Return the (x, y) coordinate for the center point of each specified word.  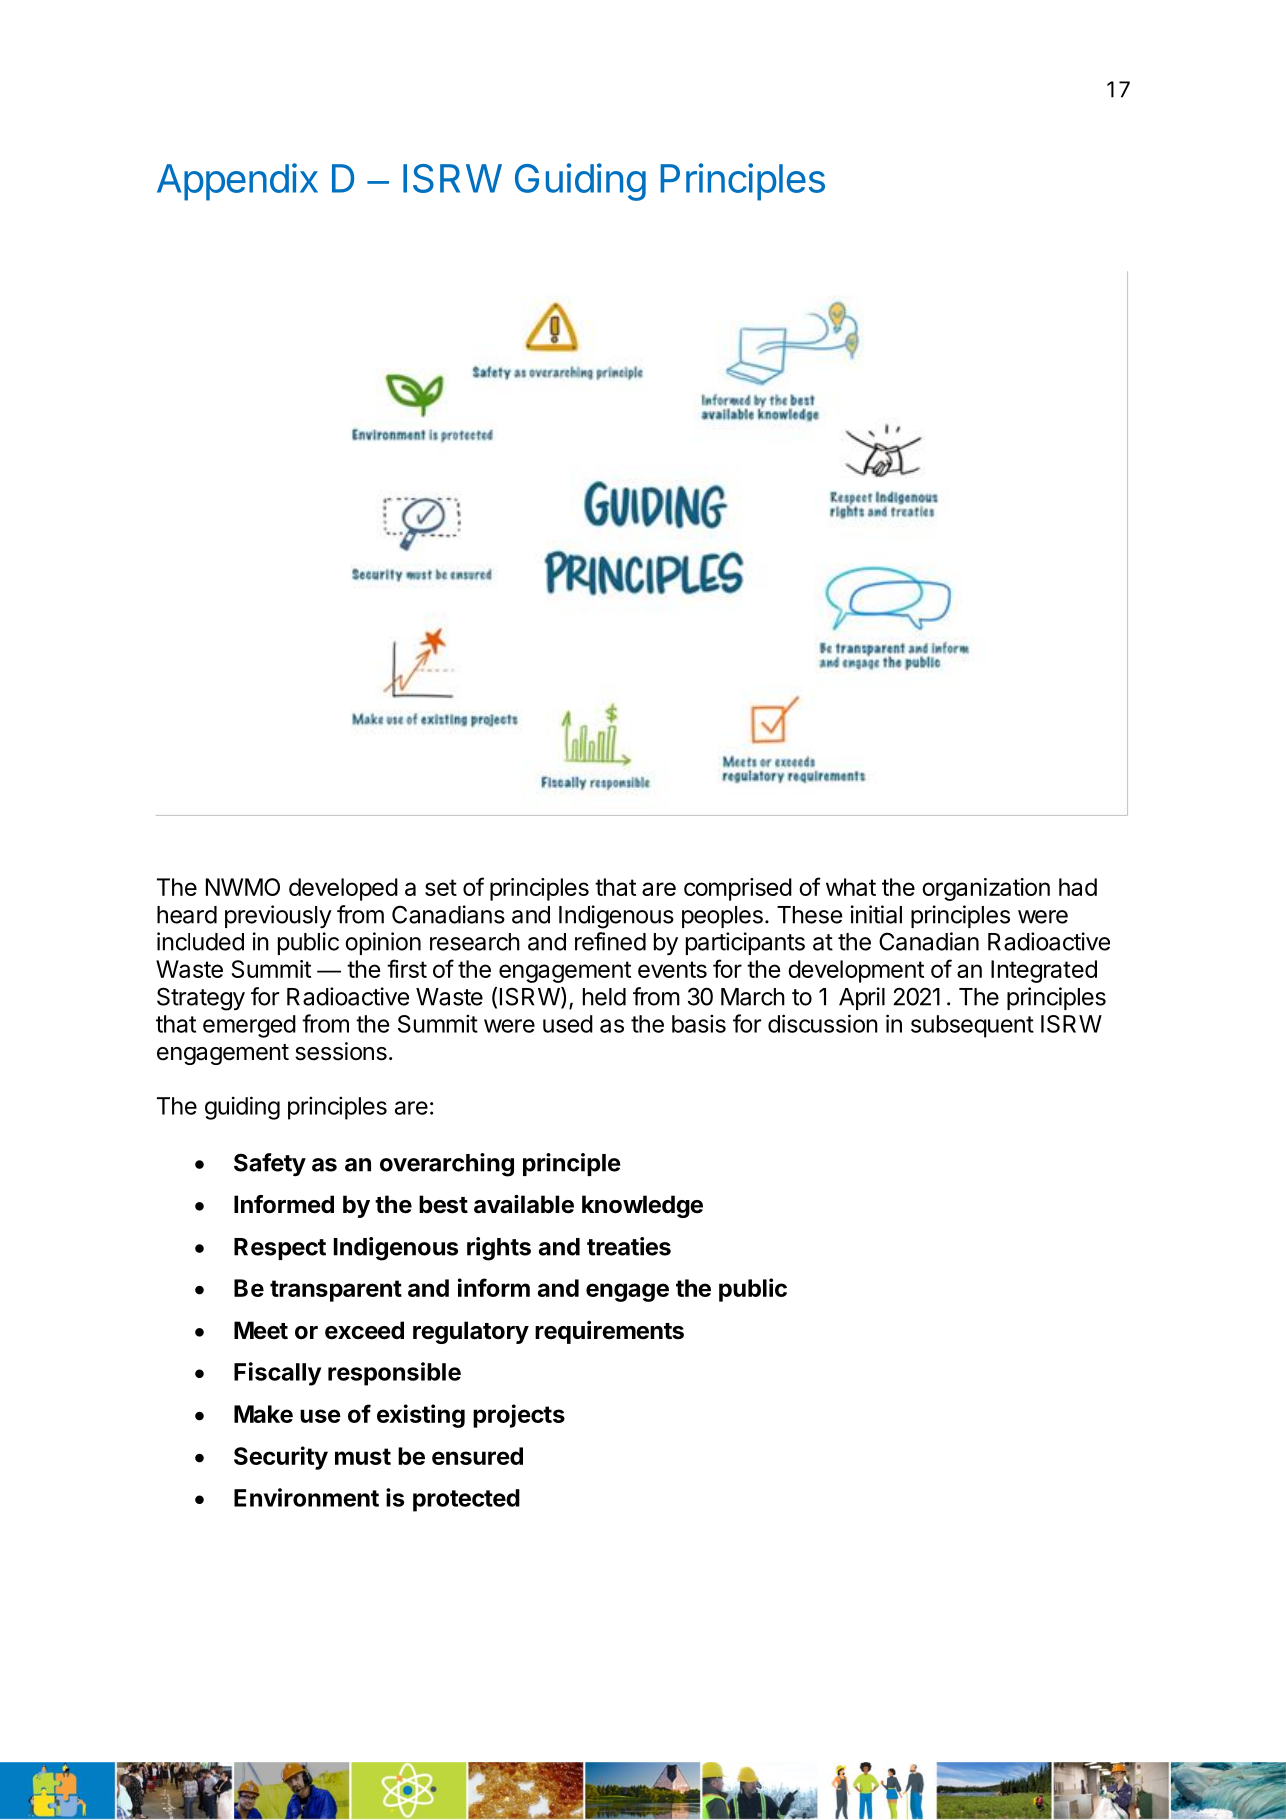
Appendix (237, 182)
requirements (609, 1332)
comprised (738, 889)
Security (281, 1458)
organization (986, 889)
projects (519, 1416)
